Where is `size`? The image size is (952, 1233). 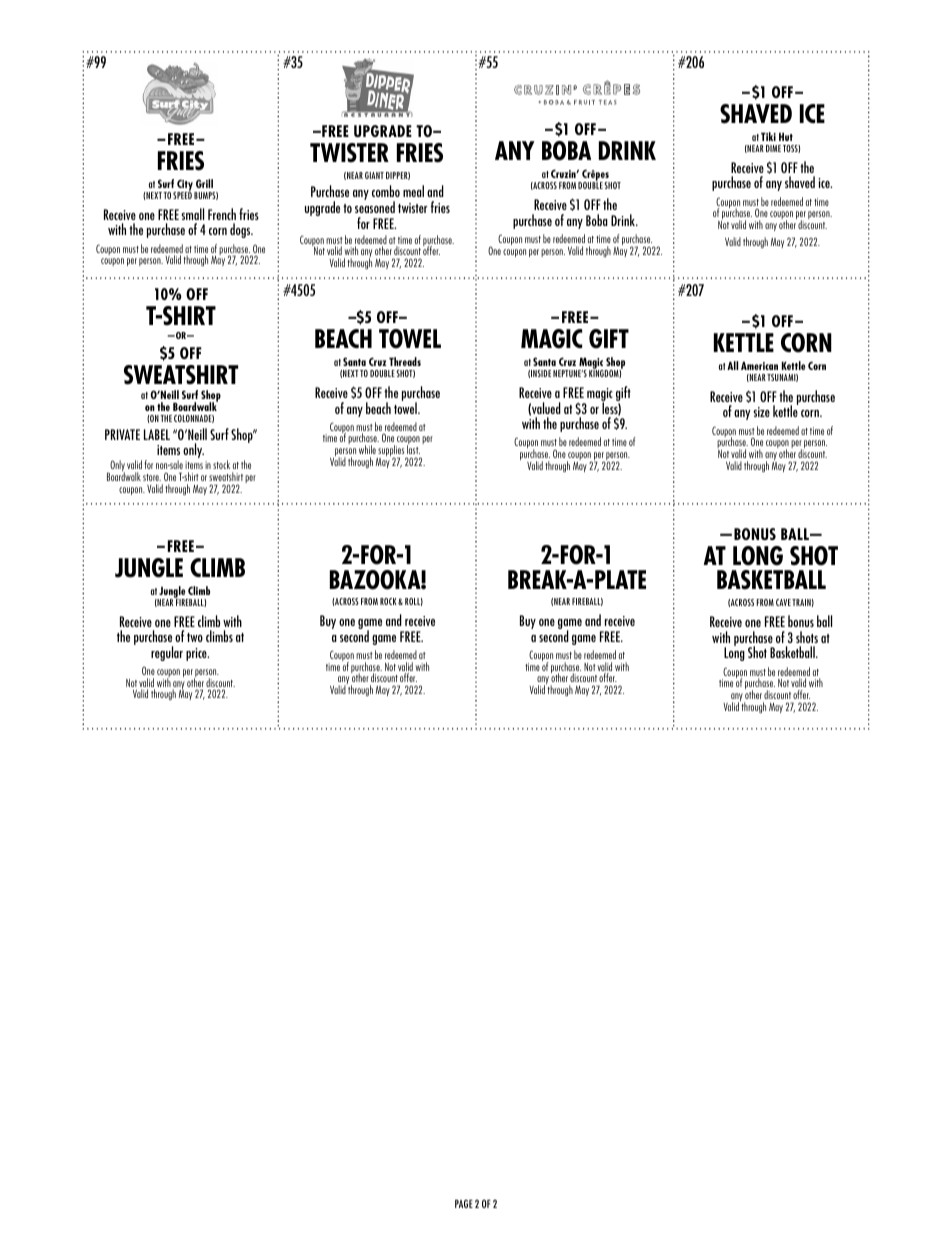
size is located at coordinates (761, 412).
